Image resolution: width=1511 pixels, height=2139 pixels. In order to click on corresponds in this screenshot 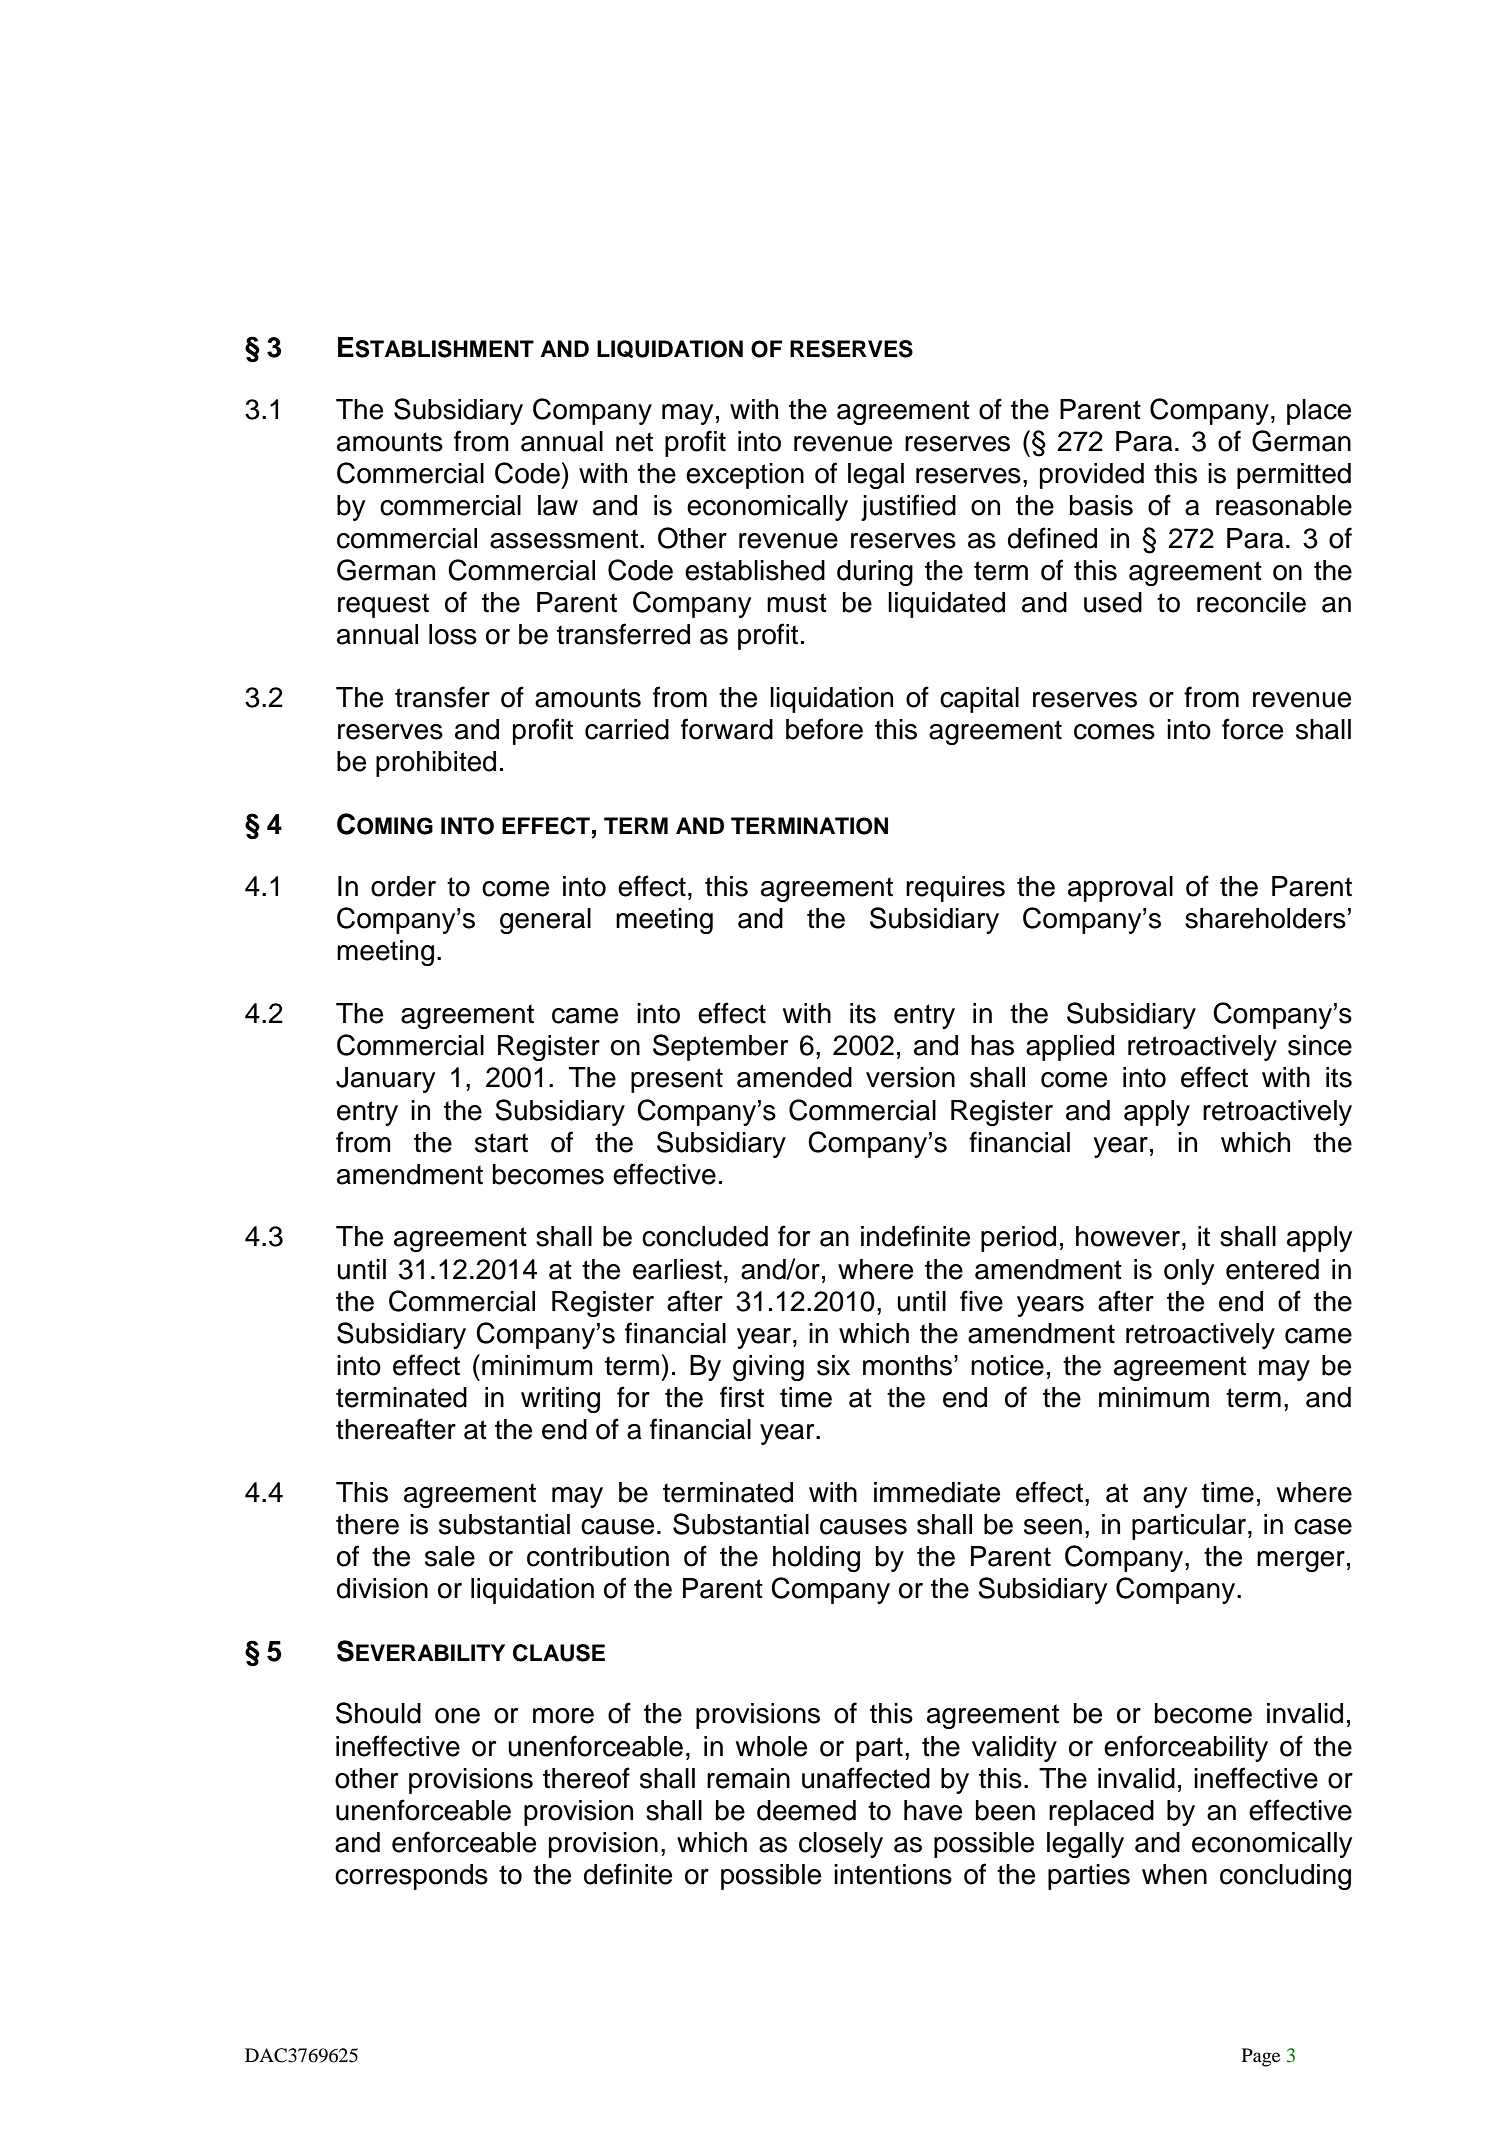, I will do `click(411, 1877)`.
